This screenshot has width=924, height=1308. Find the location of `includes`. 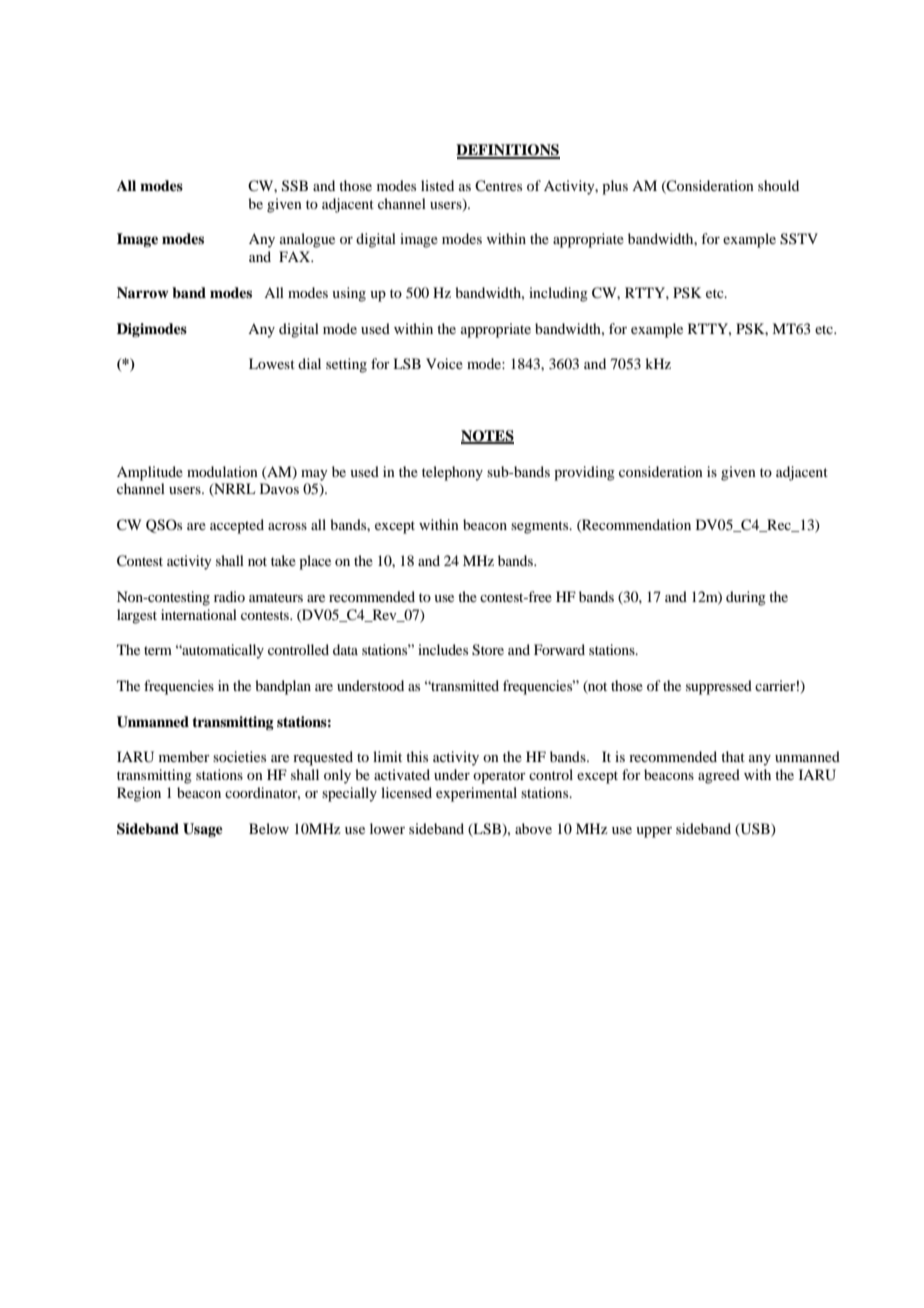

includes is located at coordinates (443, 649).
